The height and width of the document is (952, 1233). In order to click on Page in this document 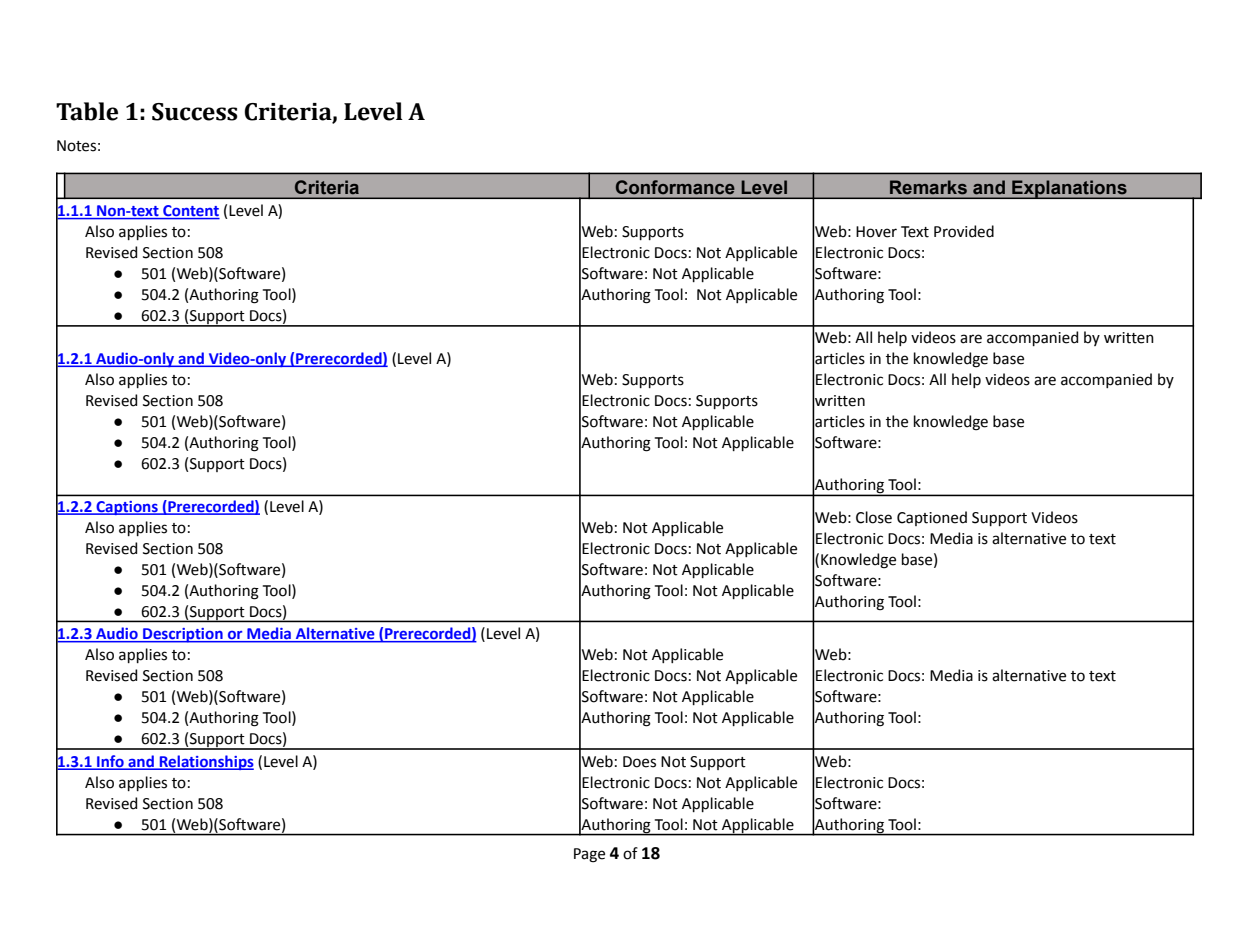, I will do `click(589, 855)`.
